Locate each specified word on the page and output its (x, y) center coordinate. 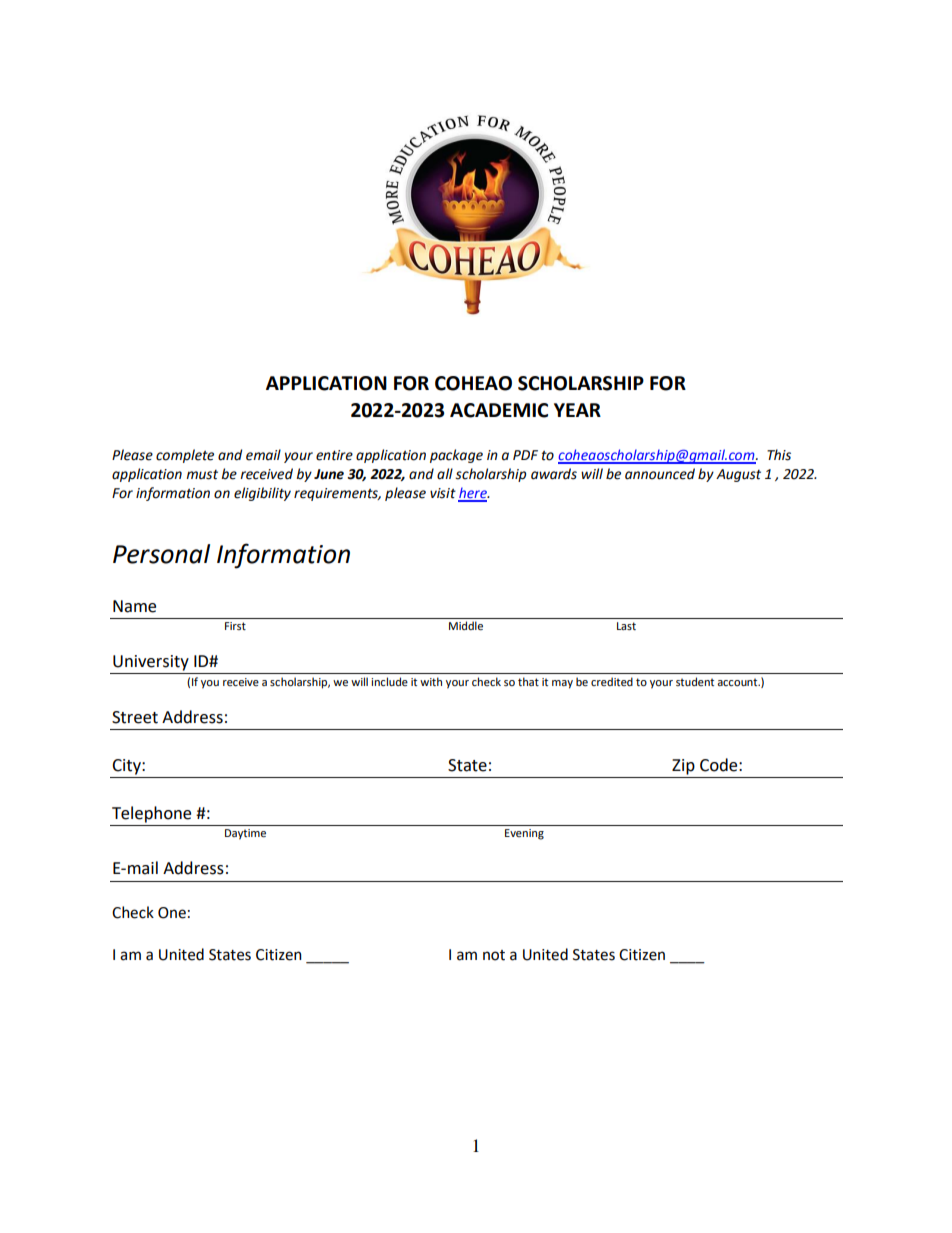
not (494, 955)
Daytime (245, 834)
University (151, 663)
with (431, 681)
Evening (524, 834)
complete (185, 456)
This (779, 455)
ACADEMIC (499, 410)
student (695, 681)
